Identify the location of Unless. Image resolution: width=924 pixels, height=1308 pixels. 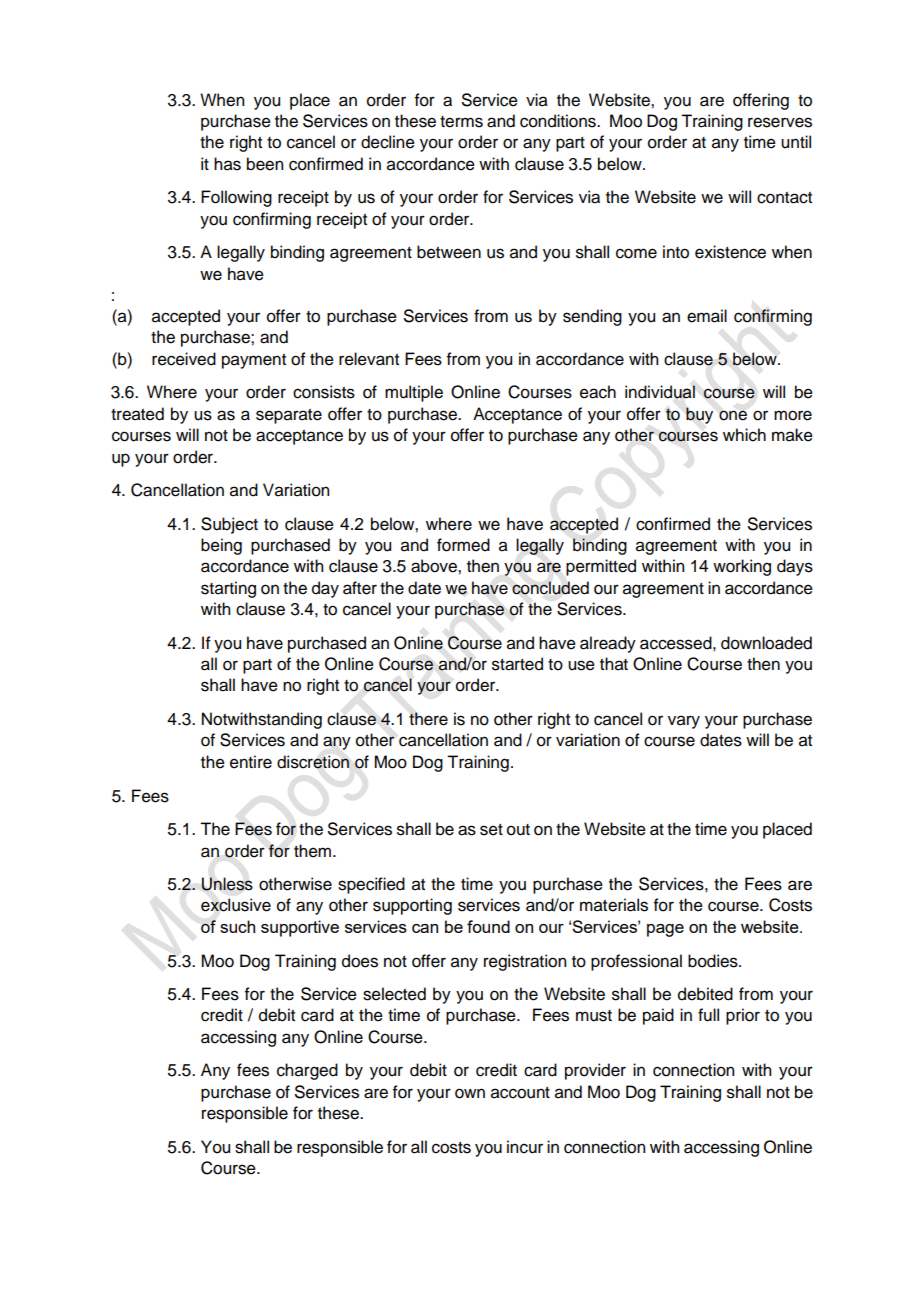
(227, 884).
